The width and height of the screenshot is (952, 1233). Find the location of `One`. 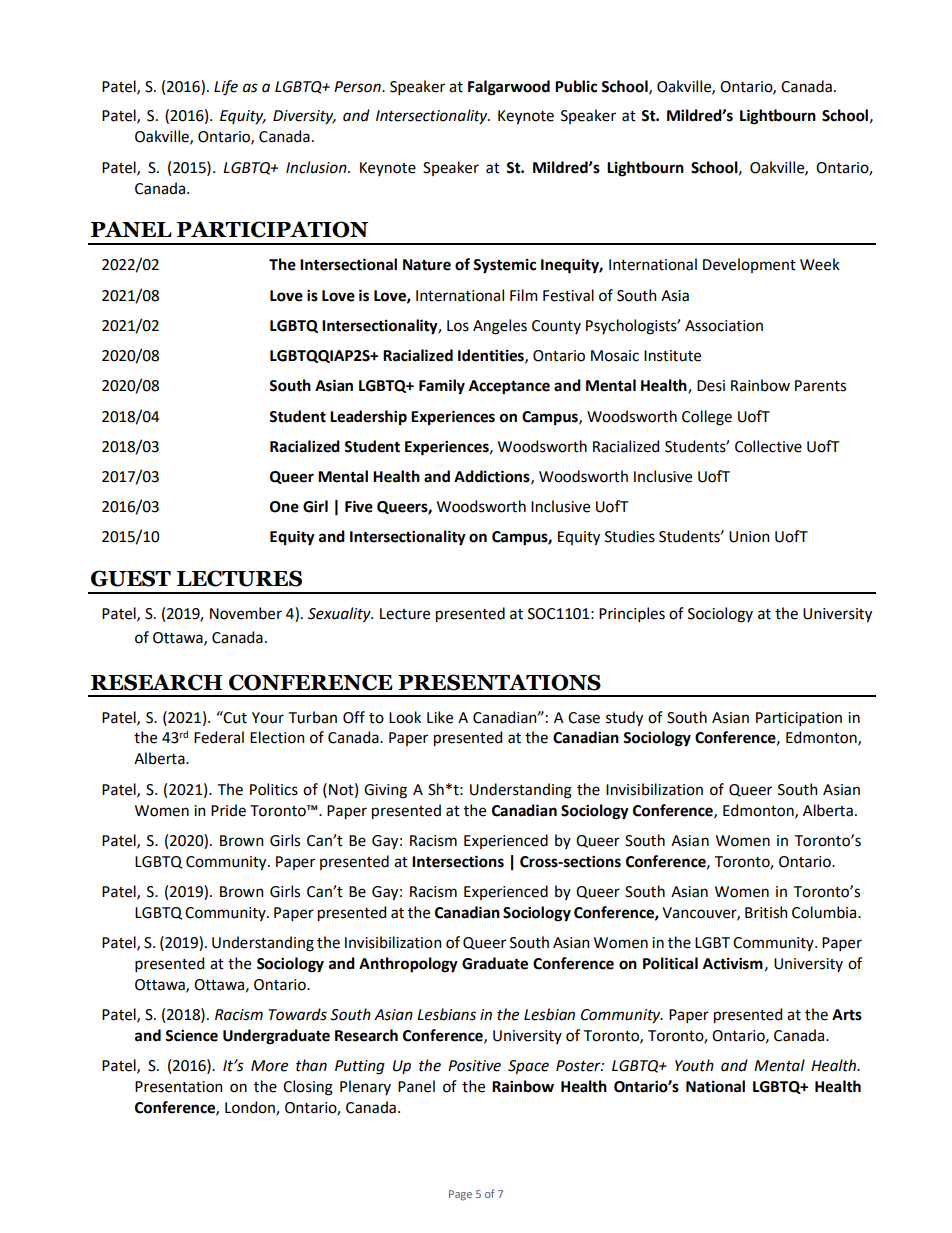

One is located at coordinates (284, 507).
